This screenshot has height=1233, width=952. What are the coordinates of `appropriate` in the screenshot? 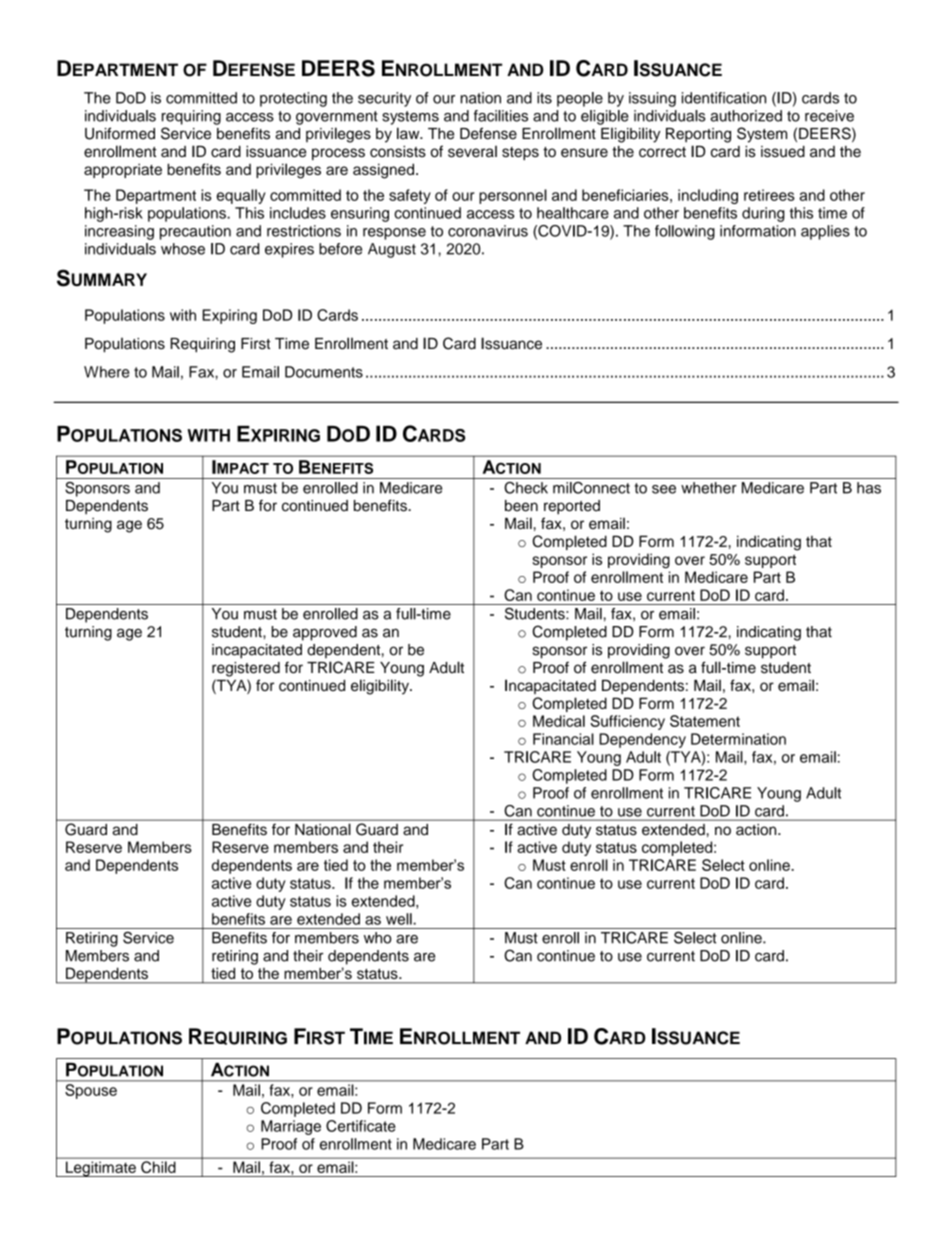 It's located at (123, 170).
